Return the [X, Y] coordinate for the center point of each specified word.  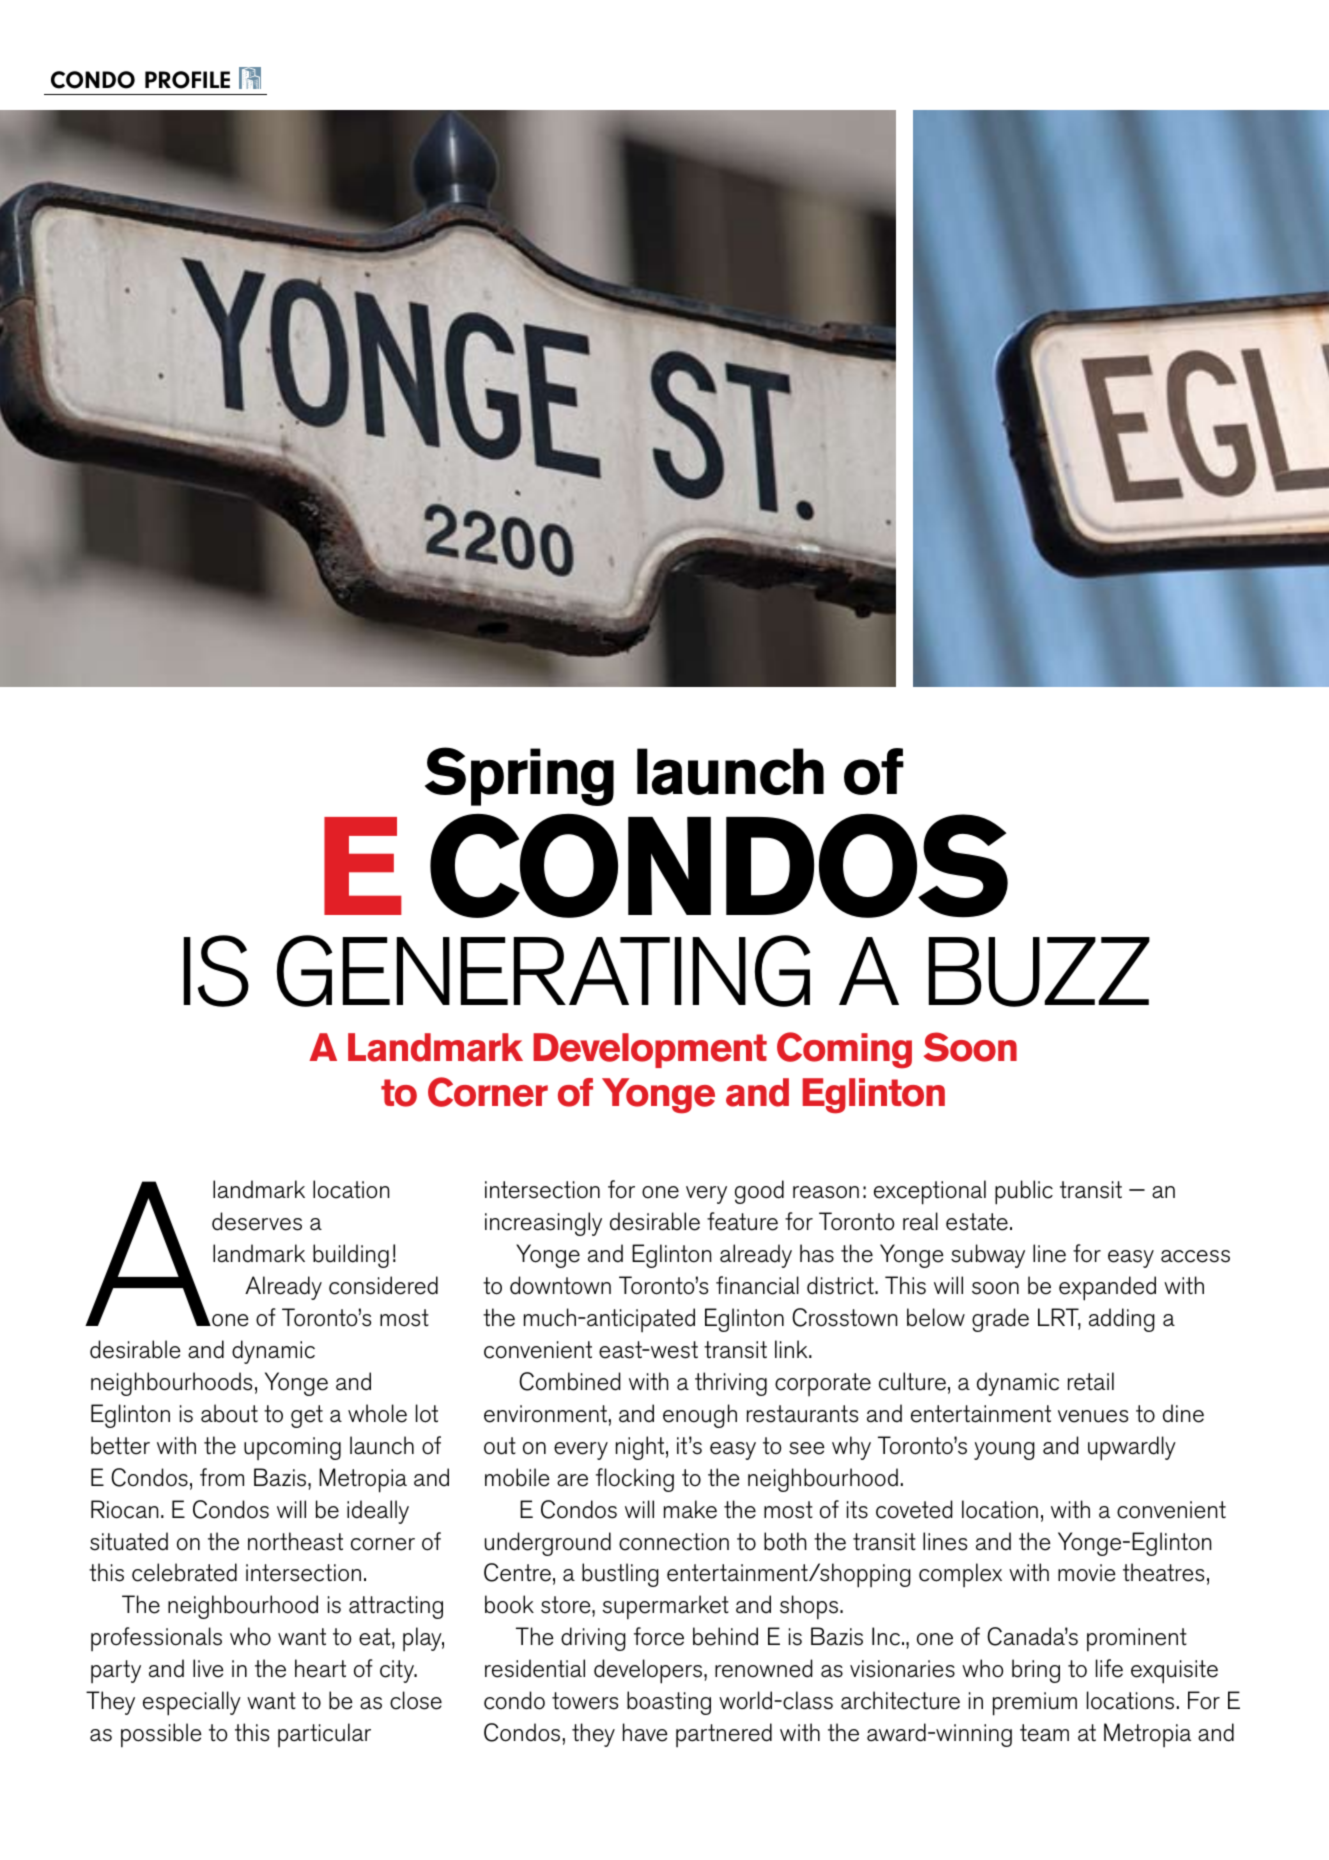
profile [187, 80]
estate [977, 1222]
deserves [257, 1221]
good [759, 1192]
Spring [519, 776]
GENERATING [543, 971]
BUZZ [1039, 972]
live [208, 1668]
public [1024, 1192]
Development [650, 1050]
